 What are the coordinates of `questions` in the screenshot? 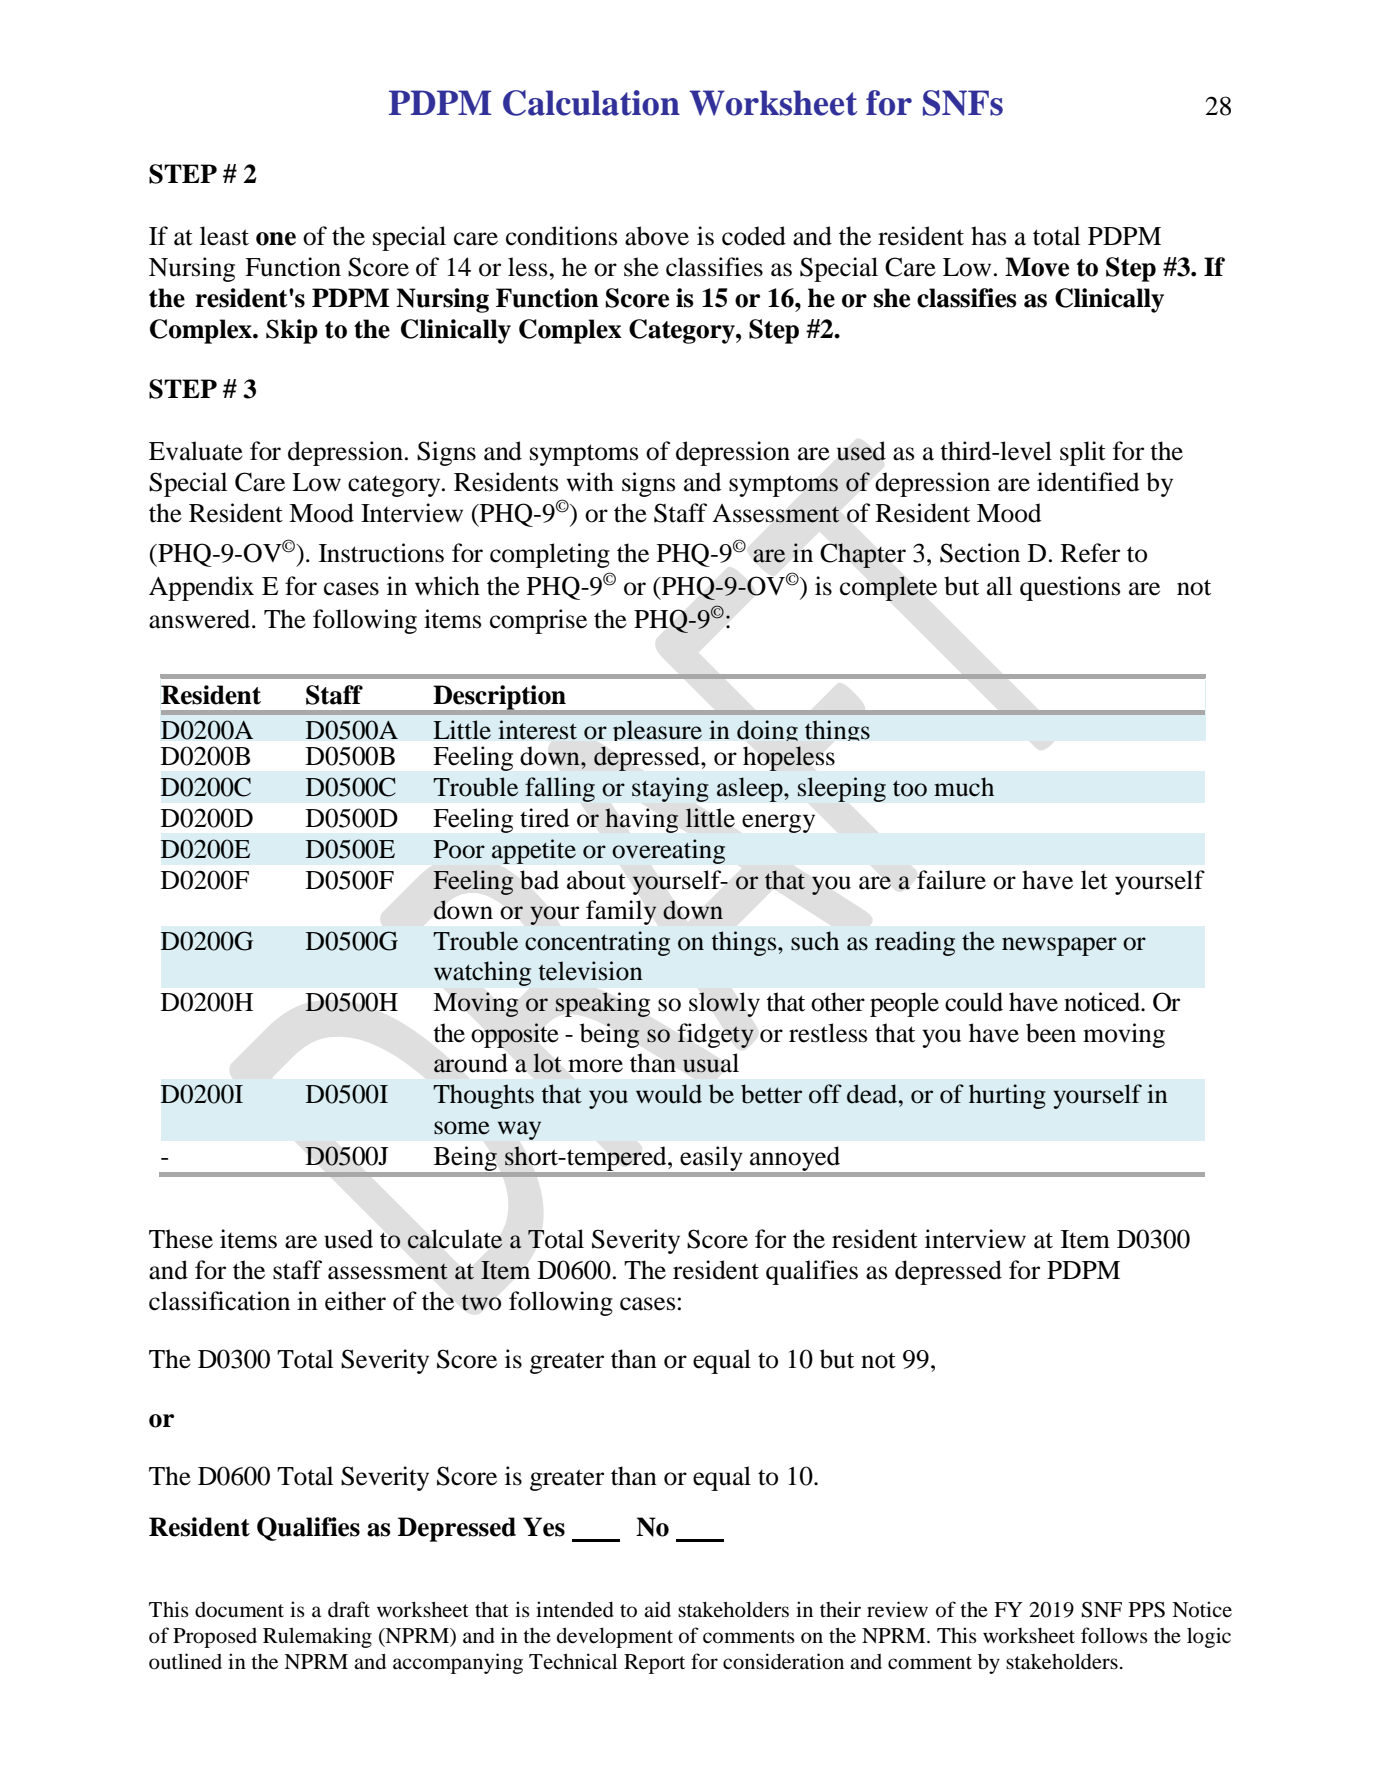 It's located at (1070, 588).
